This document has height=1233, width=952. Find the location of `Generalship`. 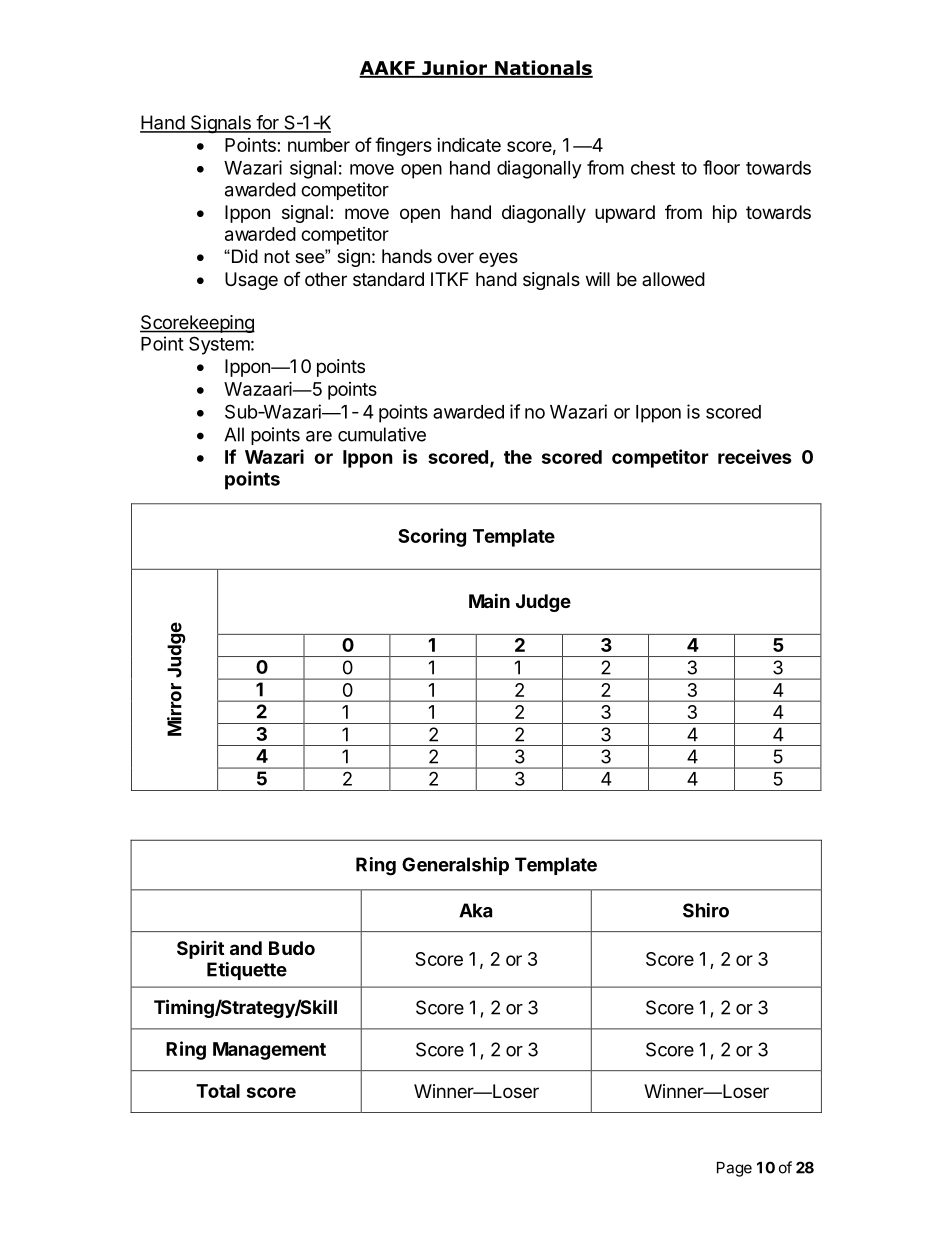

Generalship is located at coordinates (455, 866).
